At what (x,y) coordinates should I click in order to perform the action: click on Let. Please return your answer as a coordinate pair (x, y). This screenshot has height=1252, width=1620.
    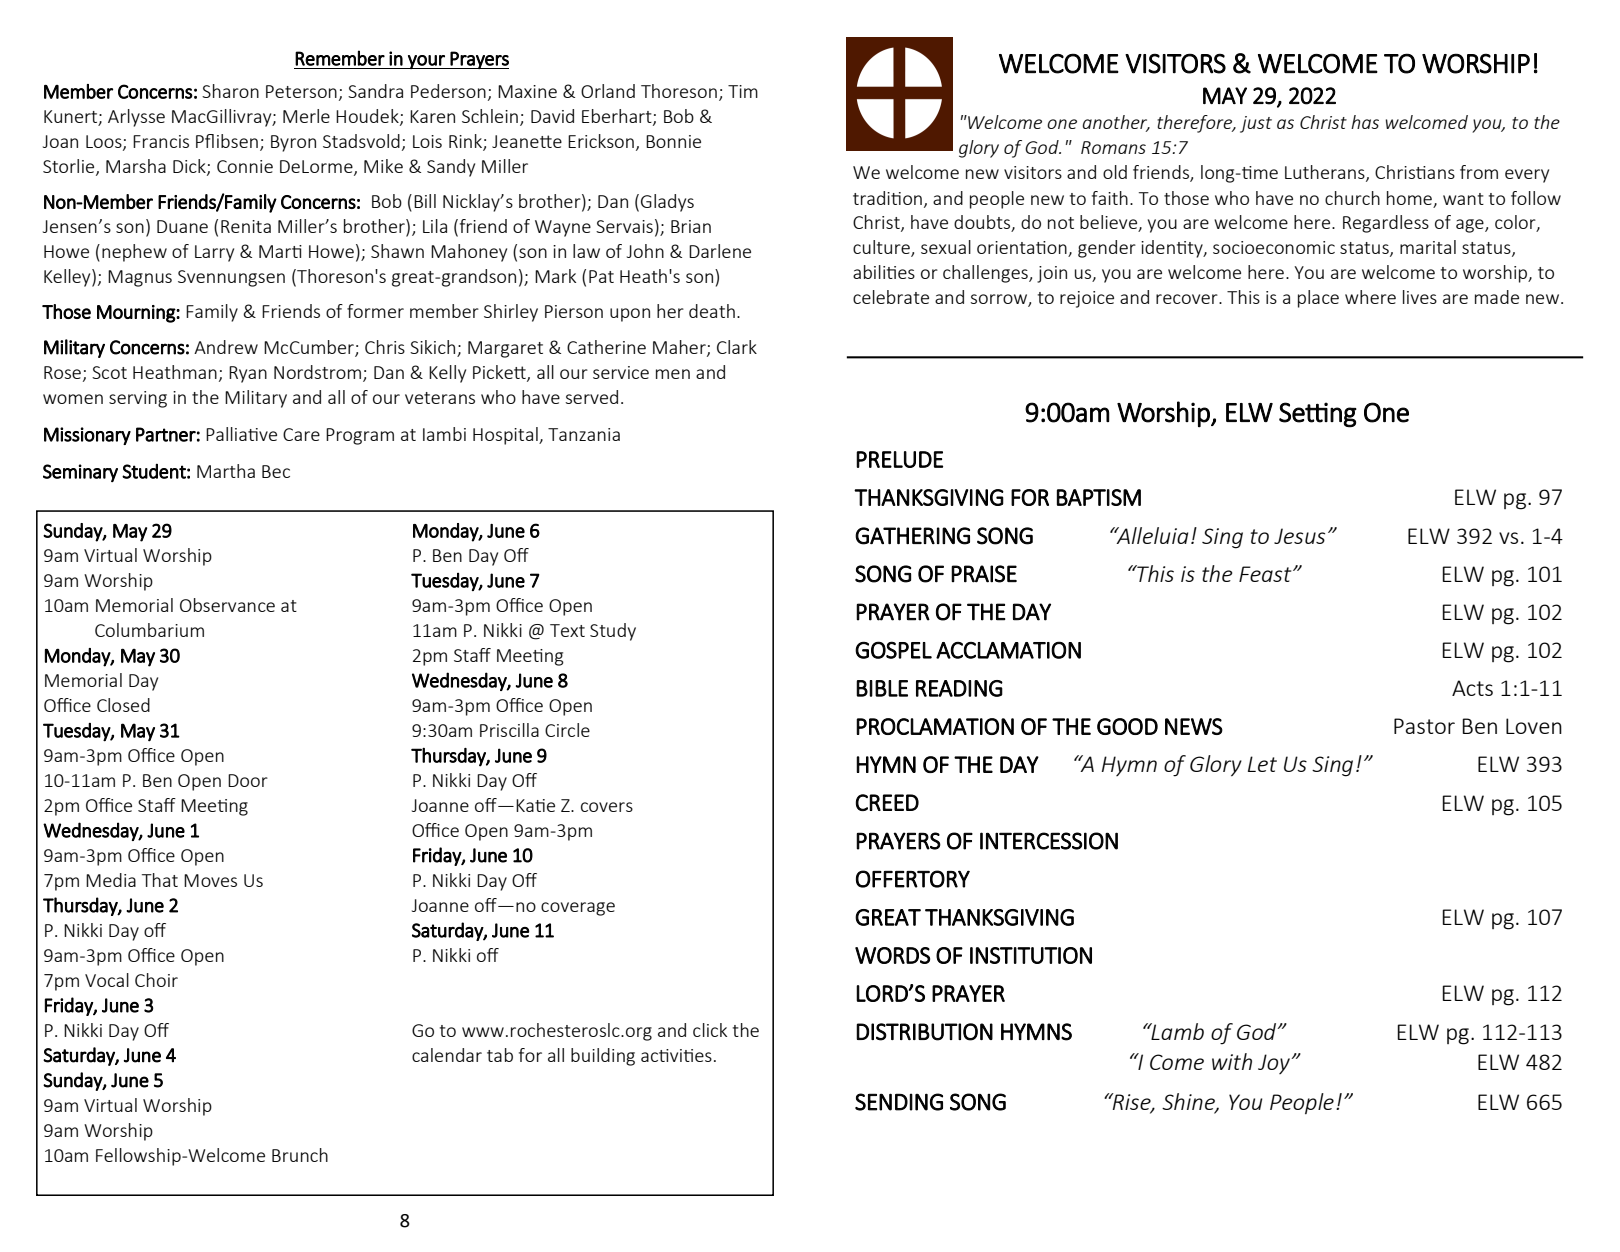
    Looking at the image, I should click on (1262, 764).
